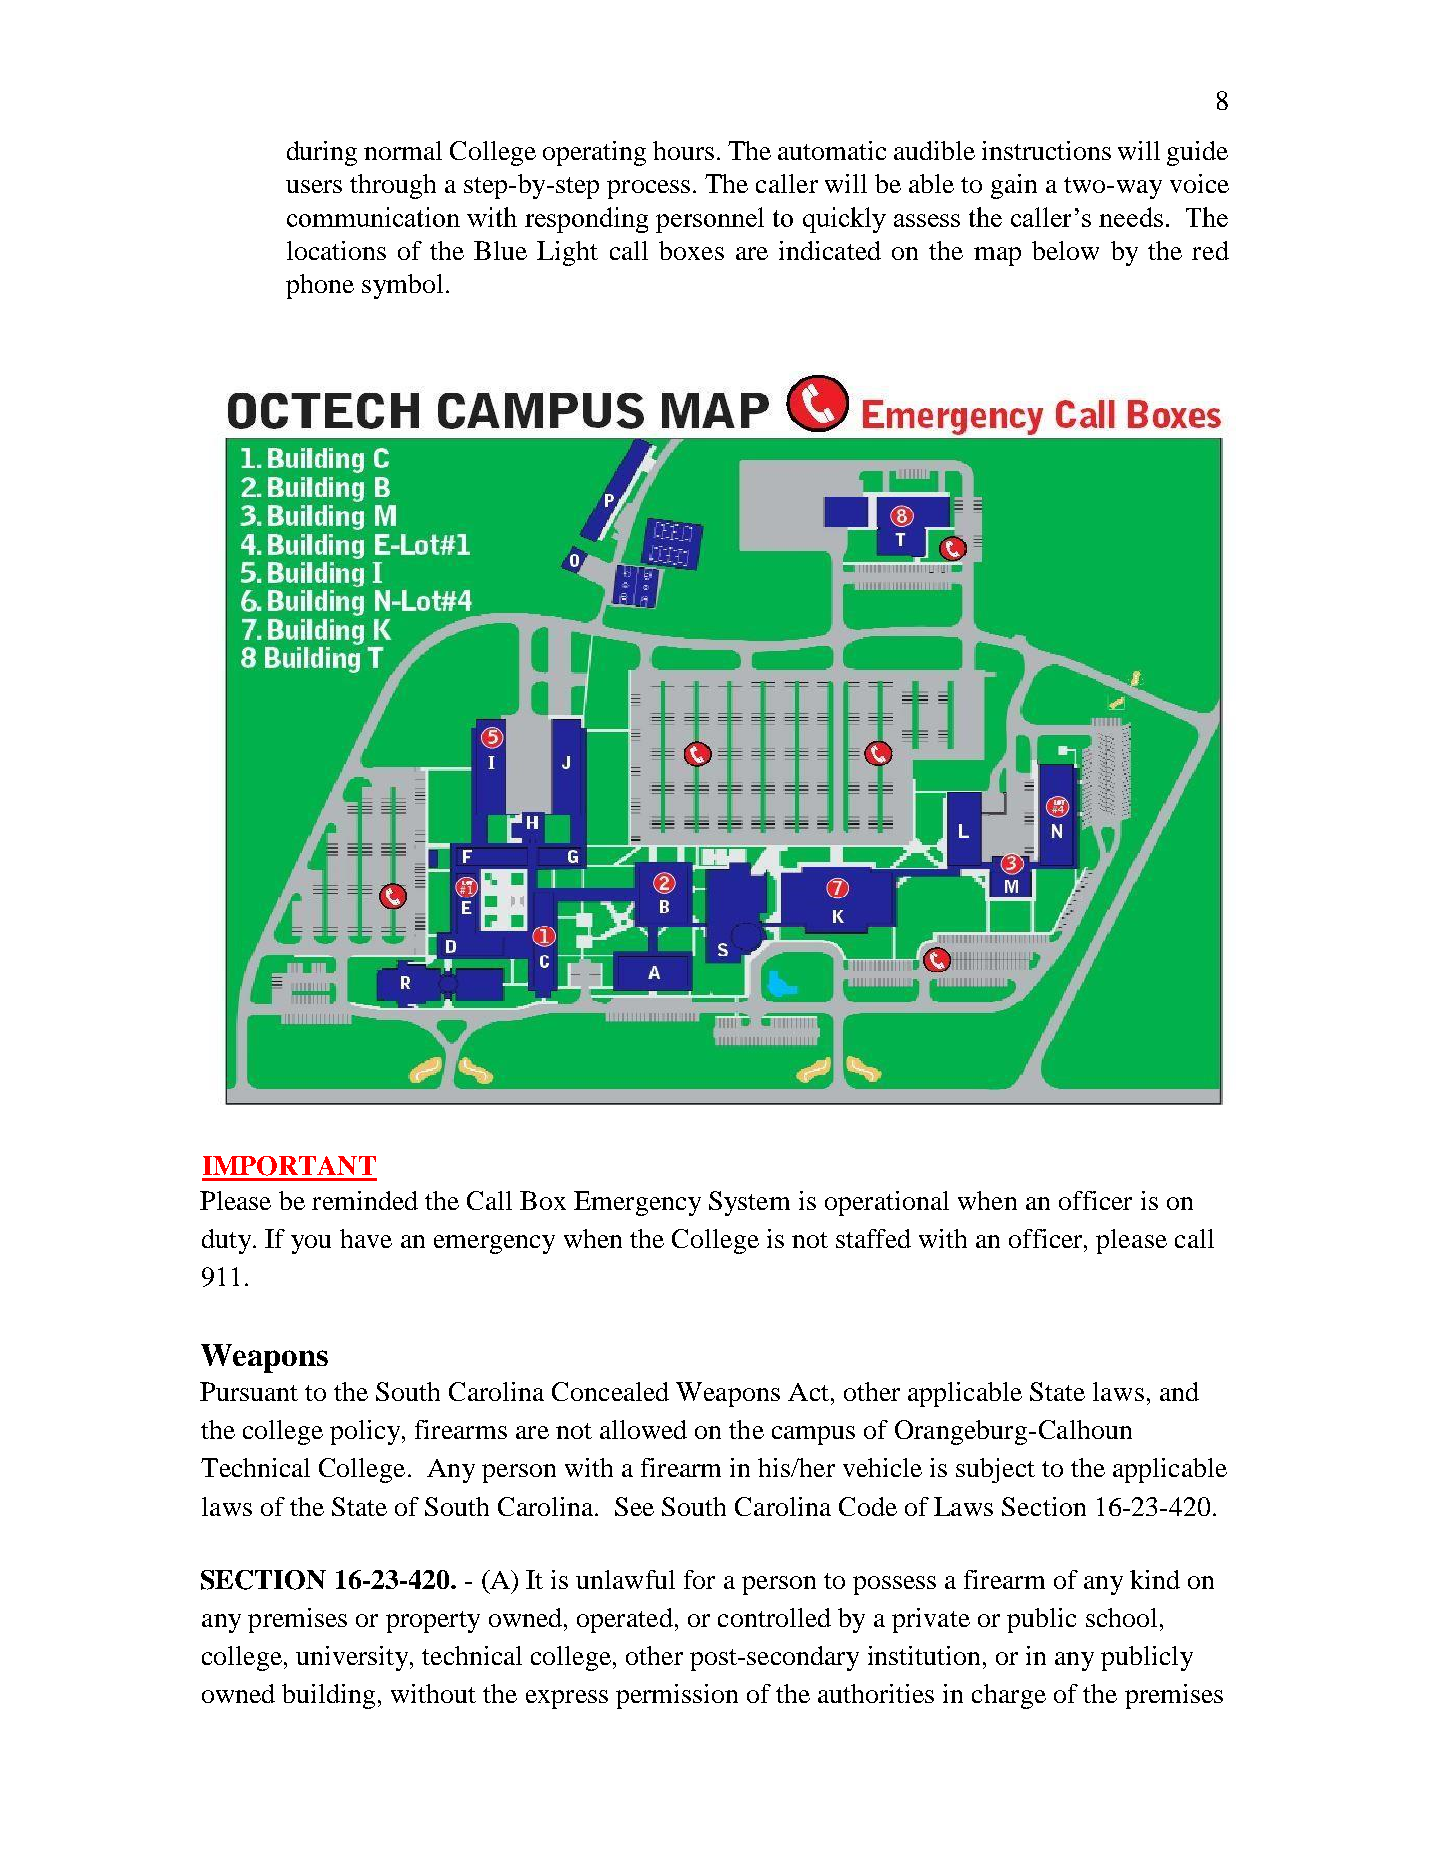 This screenshot has height=1850, width=1430. I want to click on permission, so click(677, 1696).
